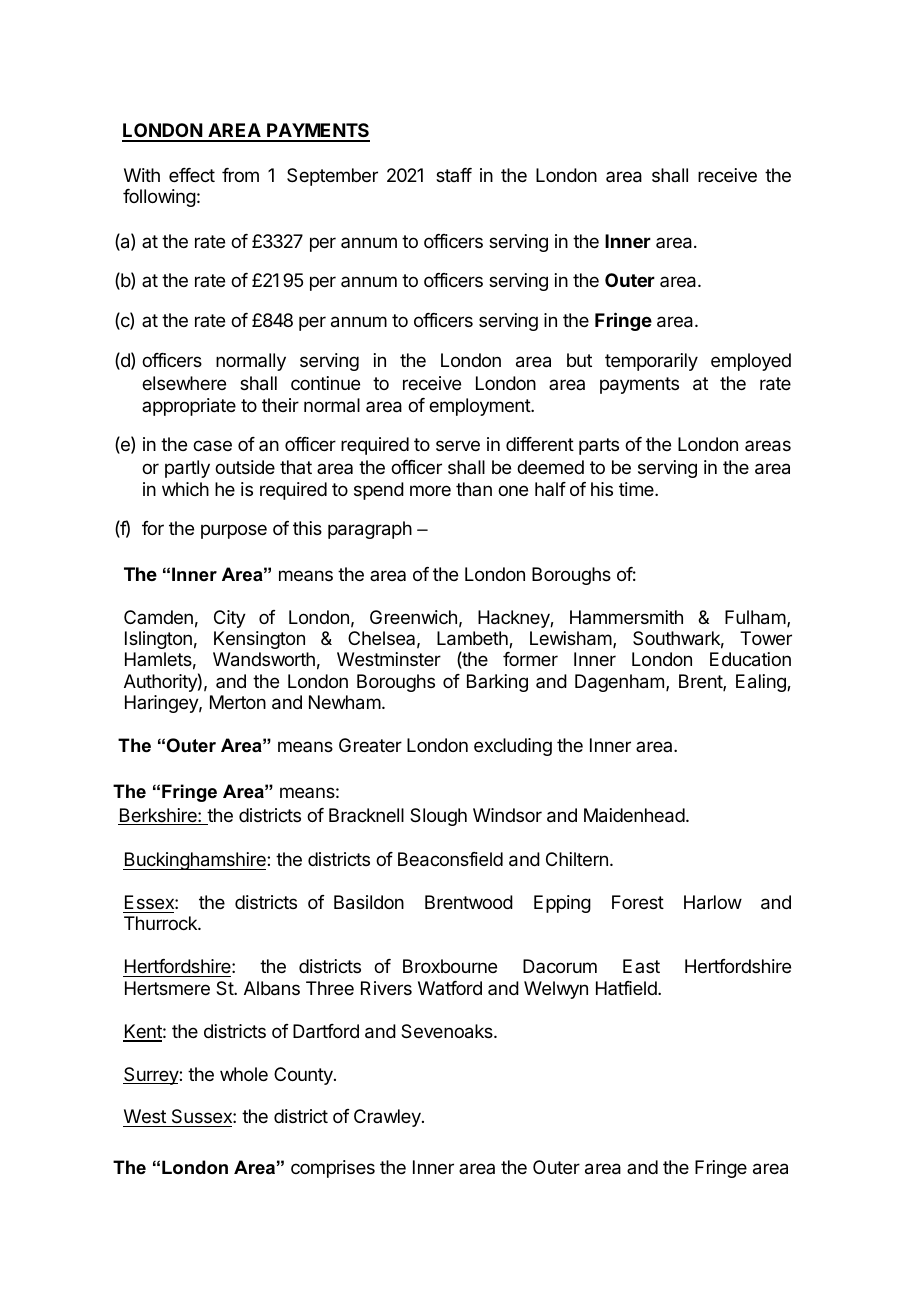 Image resolution: width=924 pixels, height=1308 pixels. Describe the element at coordinates (627, 988) in the document. I see `Hatfield` at that location.
